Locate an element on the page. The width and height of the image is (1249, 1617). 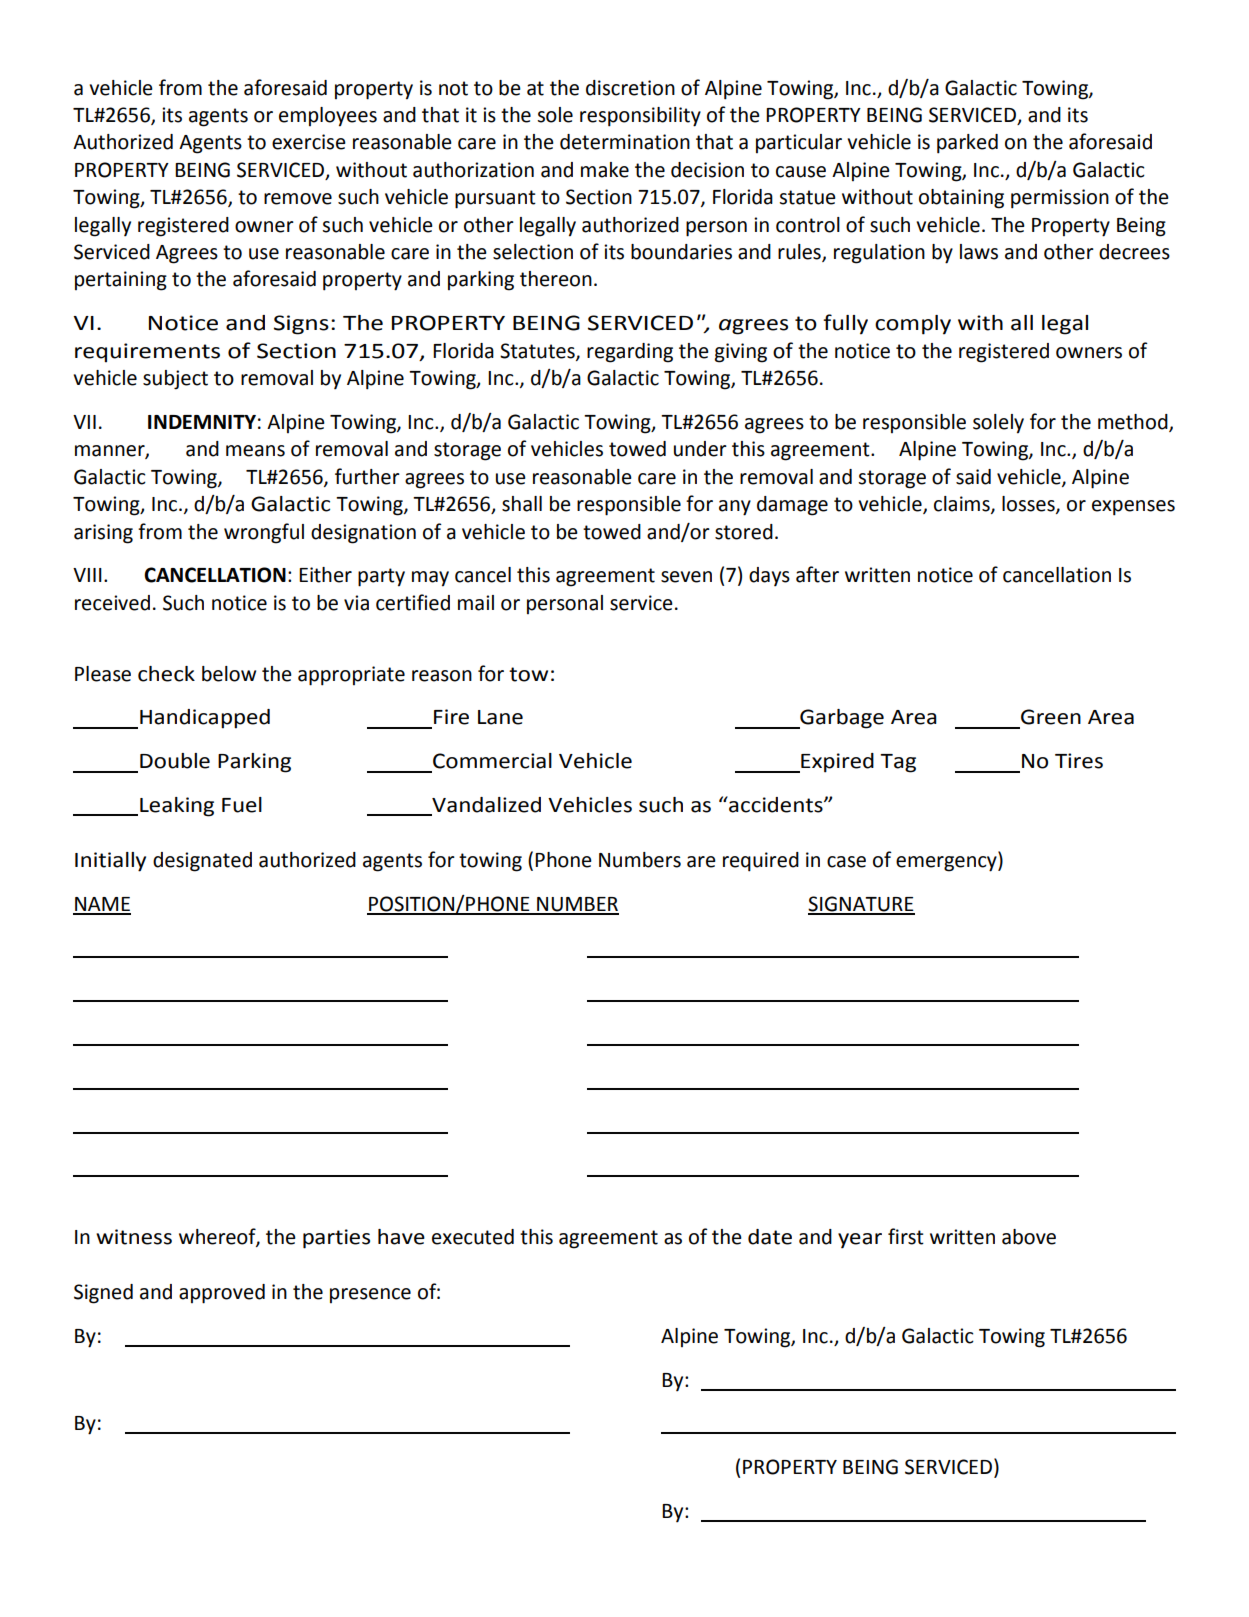
Lane is located at coordinates (500, 717).
